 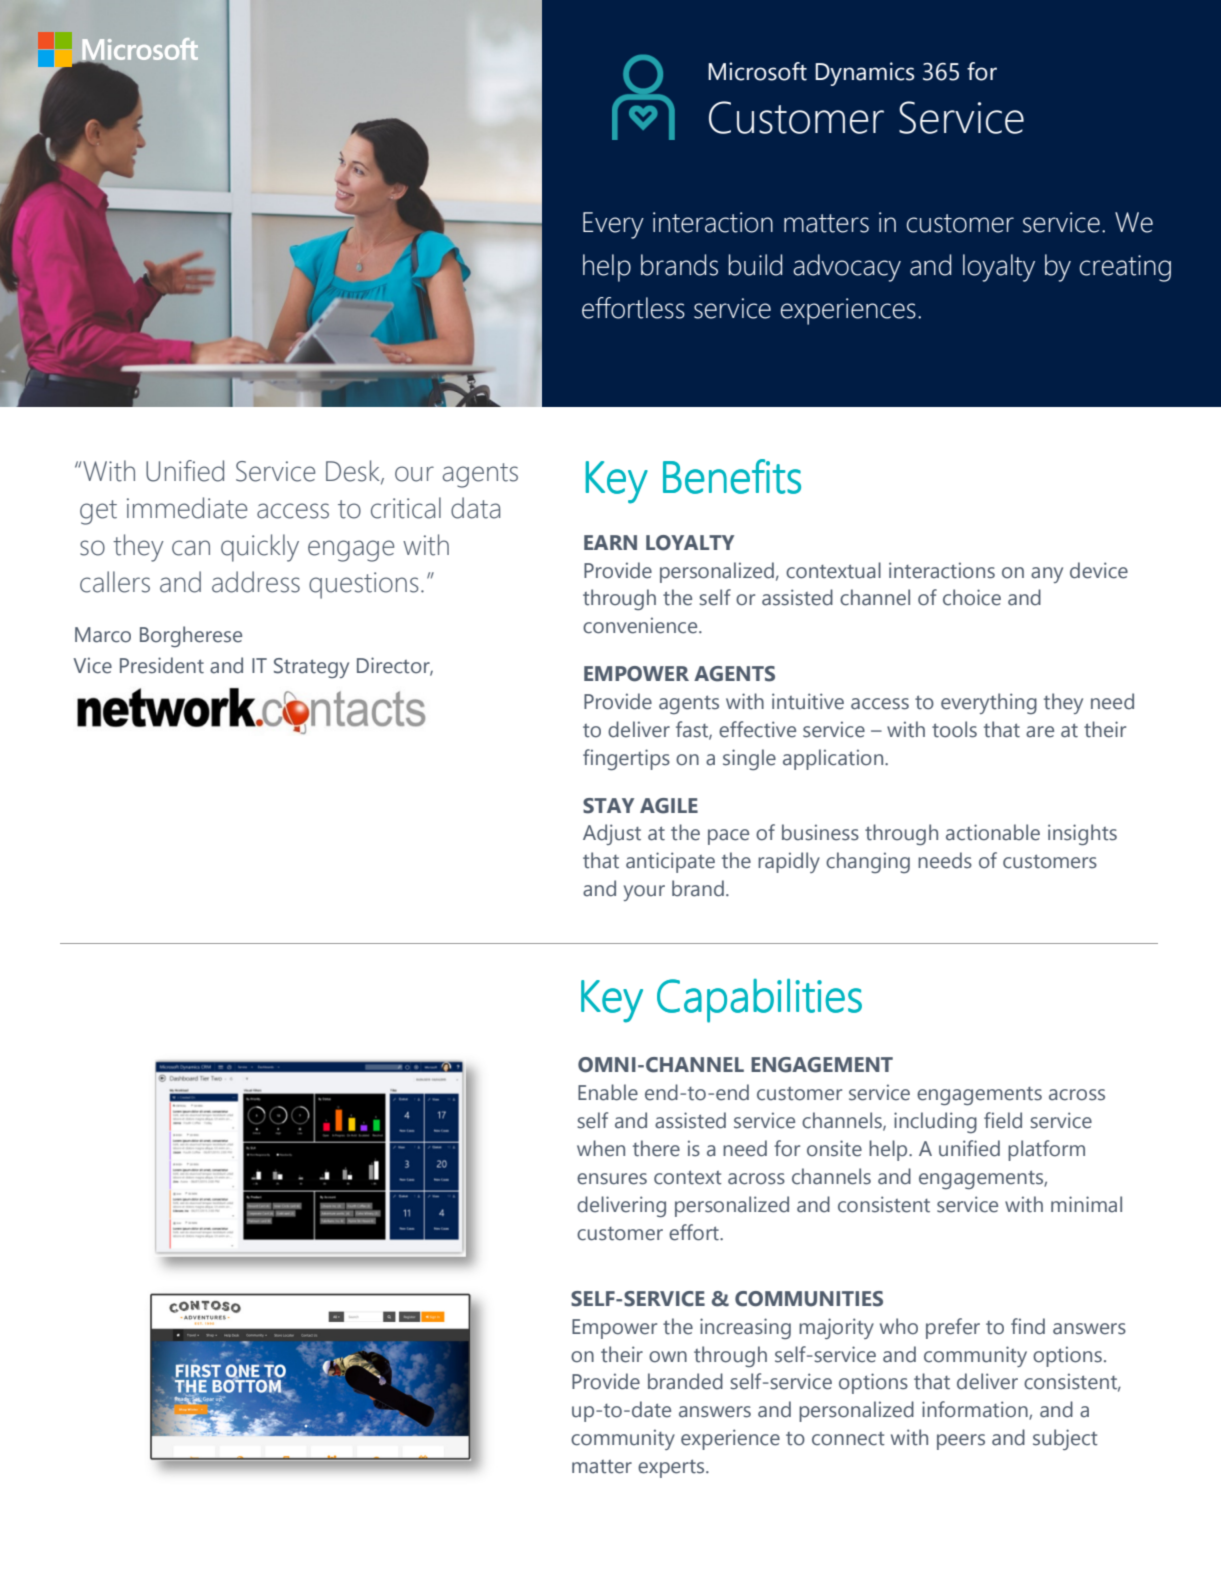 I want to click on experts, so click(x=672, y=1468).
